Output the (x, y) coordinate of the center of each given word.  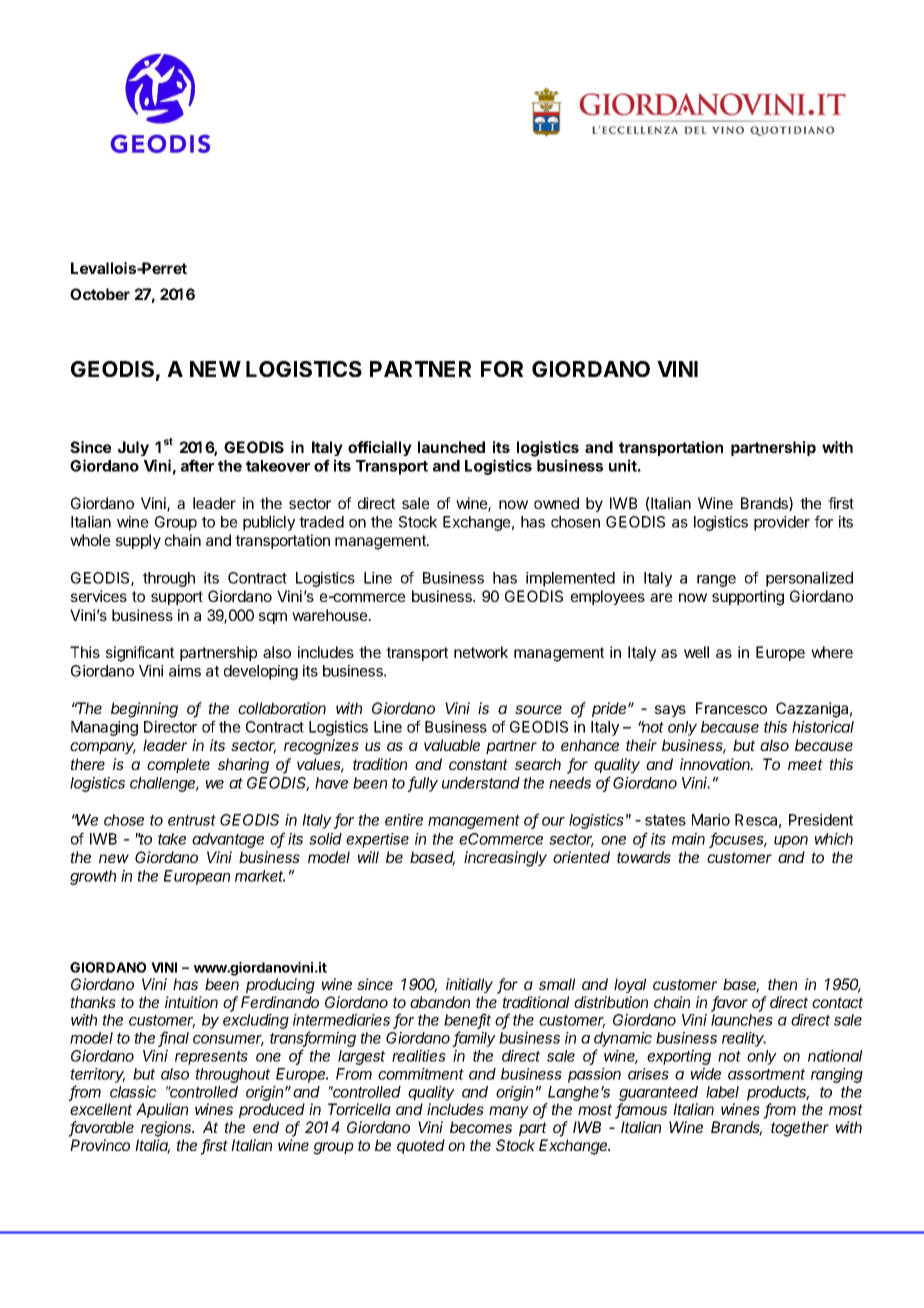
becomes (481, 1127)
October (100, 294)
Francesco (731, 708)
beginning (144, 710)
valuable (452, 745)
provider (782, 523)
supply (138, 541)
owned (556, 503)
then (782, 984)
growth (93, 877)
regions (167, 1129)
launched (451, 447)
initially (469, 985)
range (716, 581)
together (800, 1129)
